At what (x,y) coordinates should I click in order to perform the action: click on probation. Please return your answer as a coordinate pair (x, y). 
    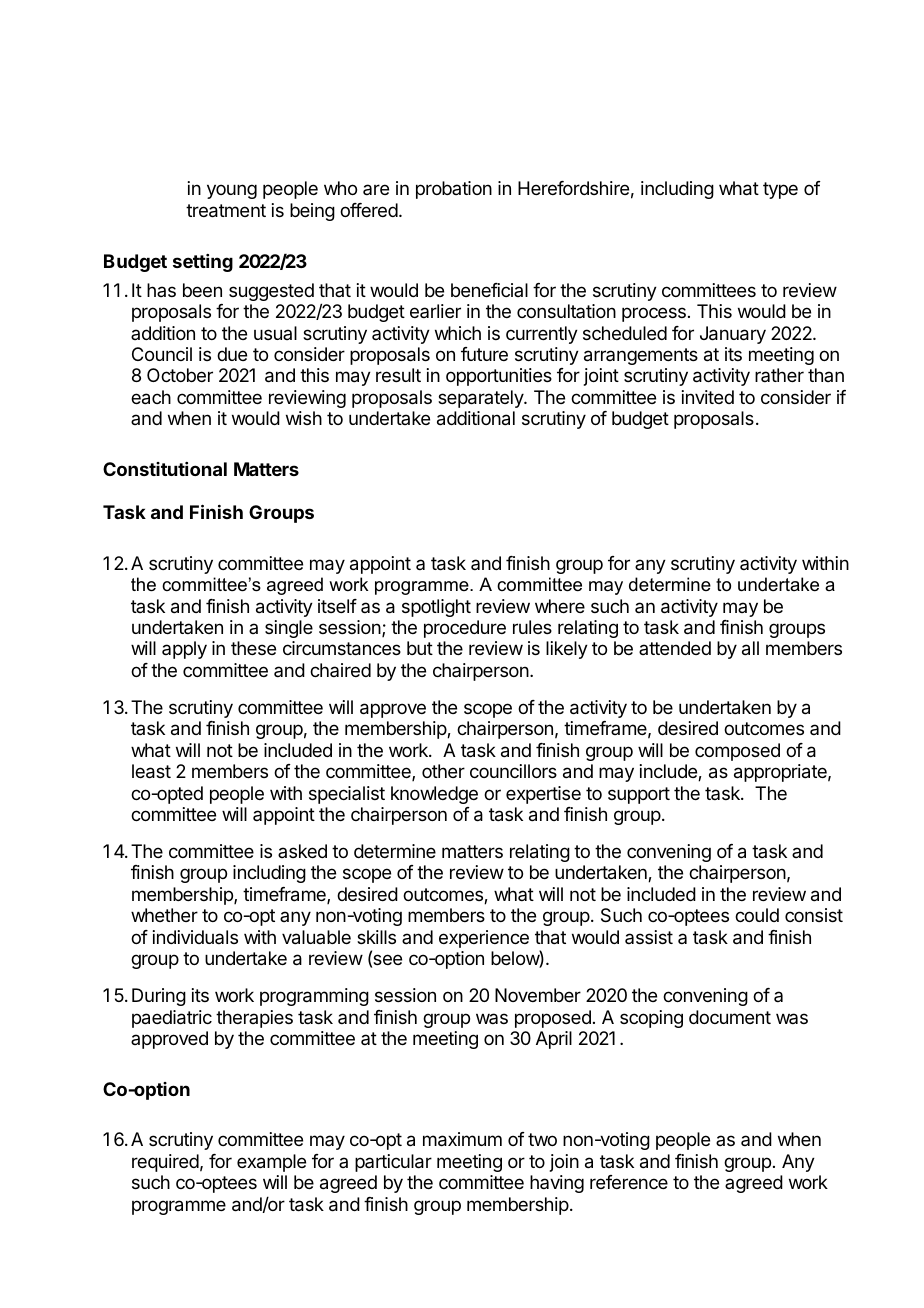
    Looking at the image, I should click on (454, 190).
